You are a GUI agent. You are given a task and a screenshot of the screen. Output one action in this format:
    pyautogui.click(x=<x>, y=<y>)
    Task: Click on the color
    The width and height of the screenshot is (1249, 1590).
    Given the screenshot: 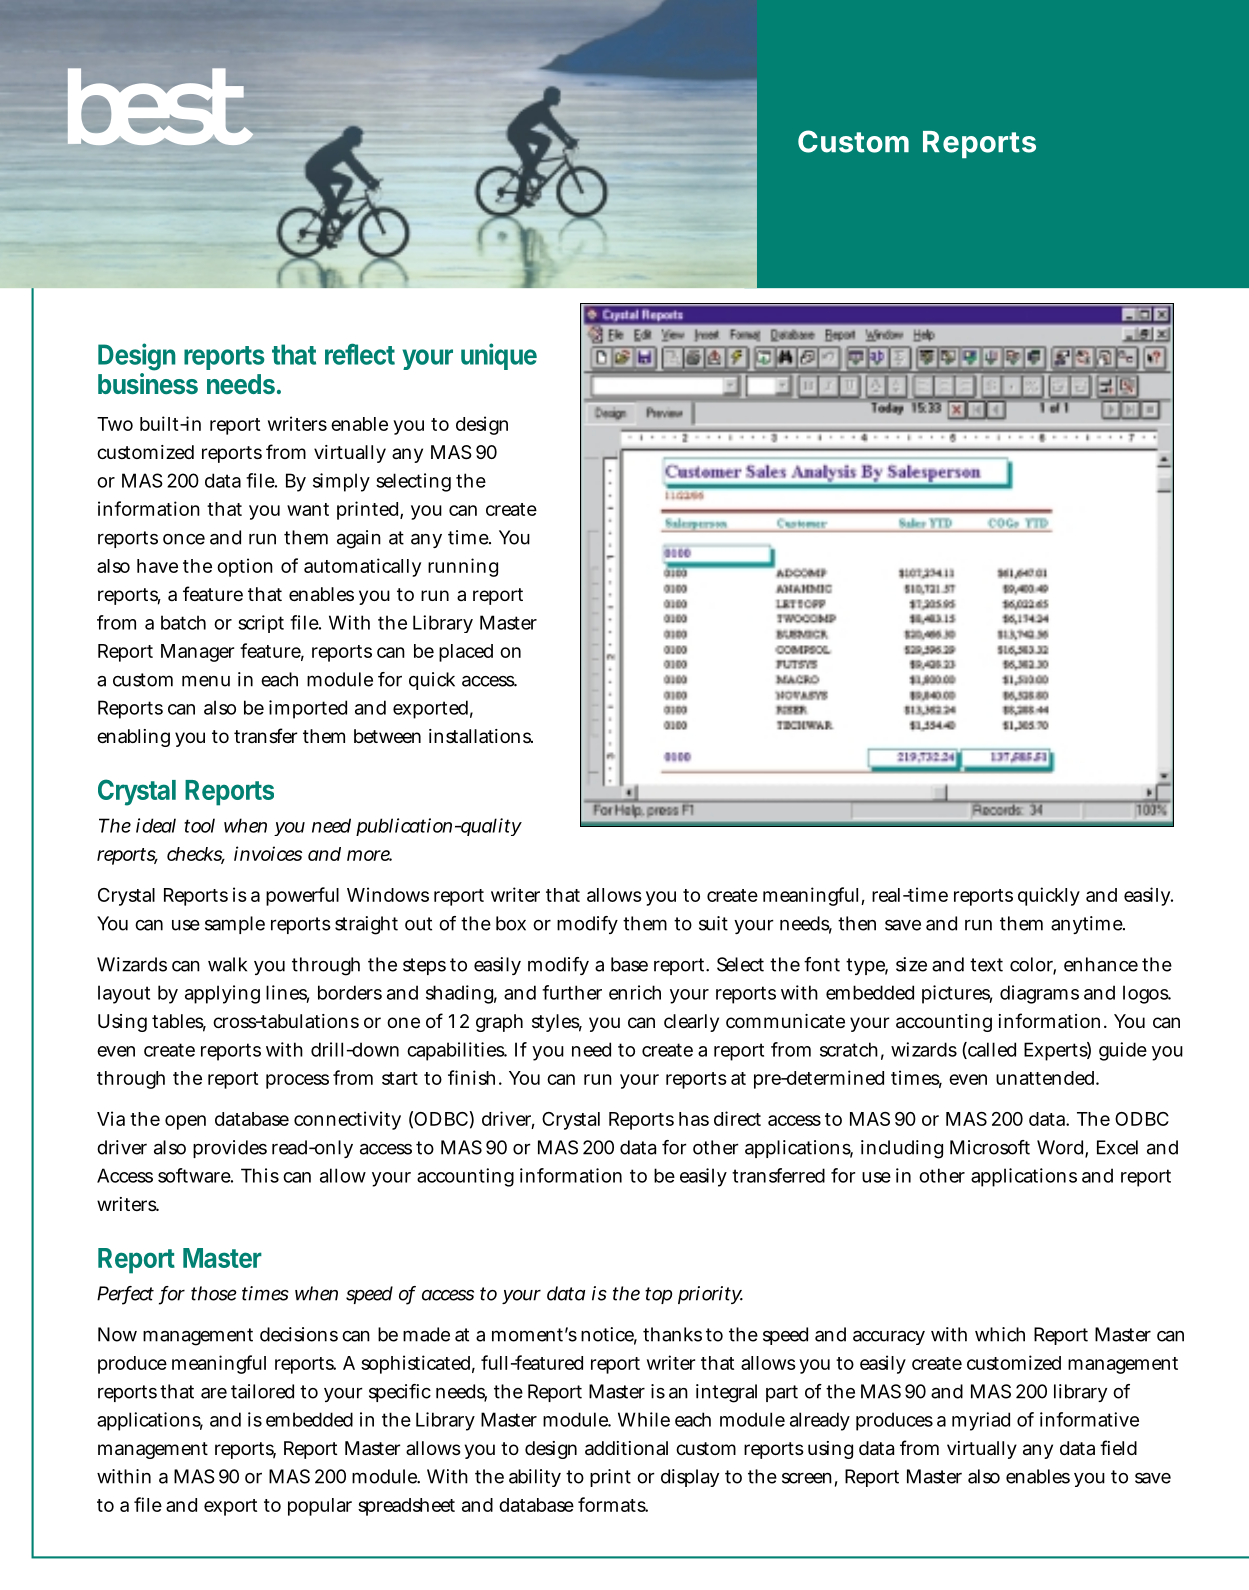 What is the action you would take?
    pyautogui.click(x=1033, y=965)
